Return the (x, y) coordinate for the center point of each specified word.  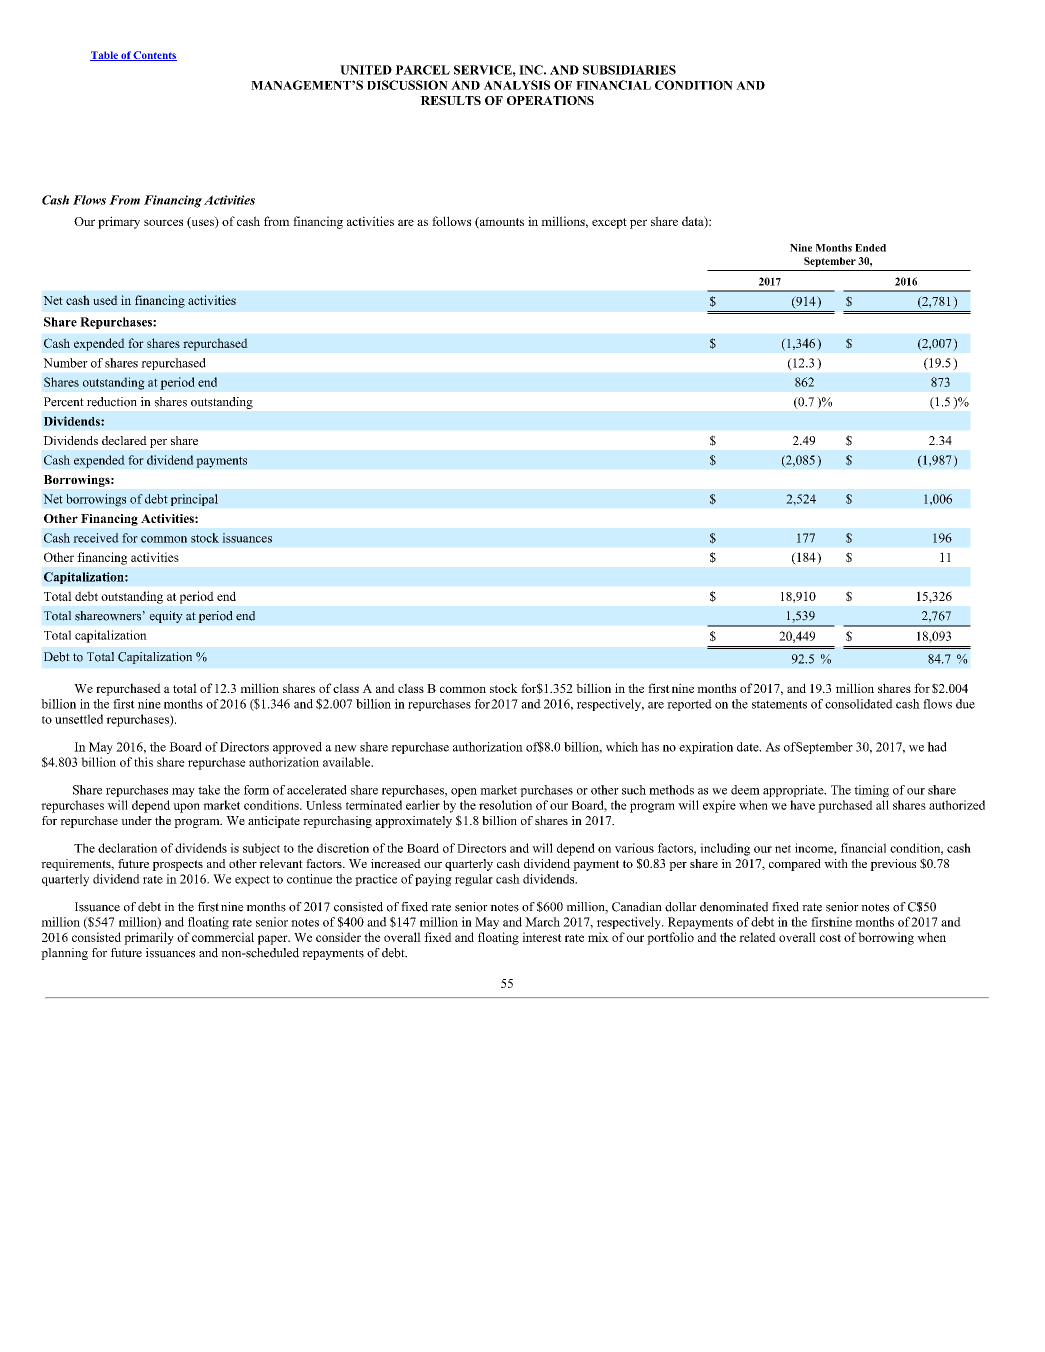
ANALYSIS (517, 85)
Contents (154, 56)
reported (689, 705)
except (609, 223)
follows (451, 221)
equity (166, 617)
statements (779, 704)
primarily (149, 938)
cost (830, 938)
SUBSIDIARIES (629, 70)
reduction (112, 402)
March (542, 922)
